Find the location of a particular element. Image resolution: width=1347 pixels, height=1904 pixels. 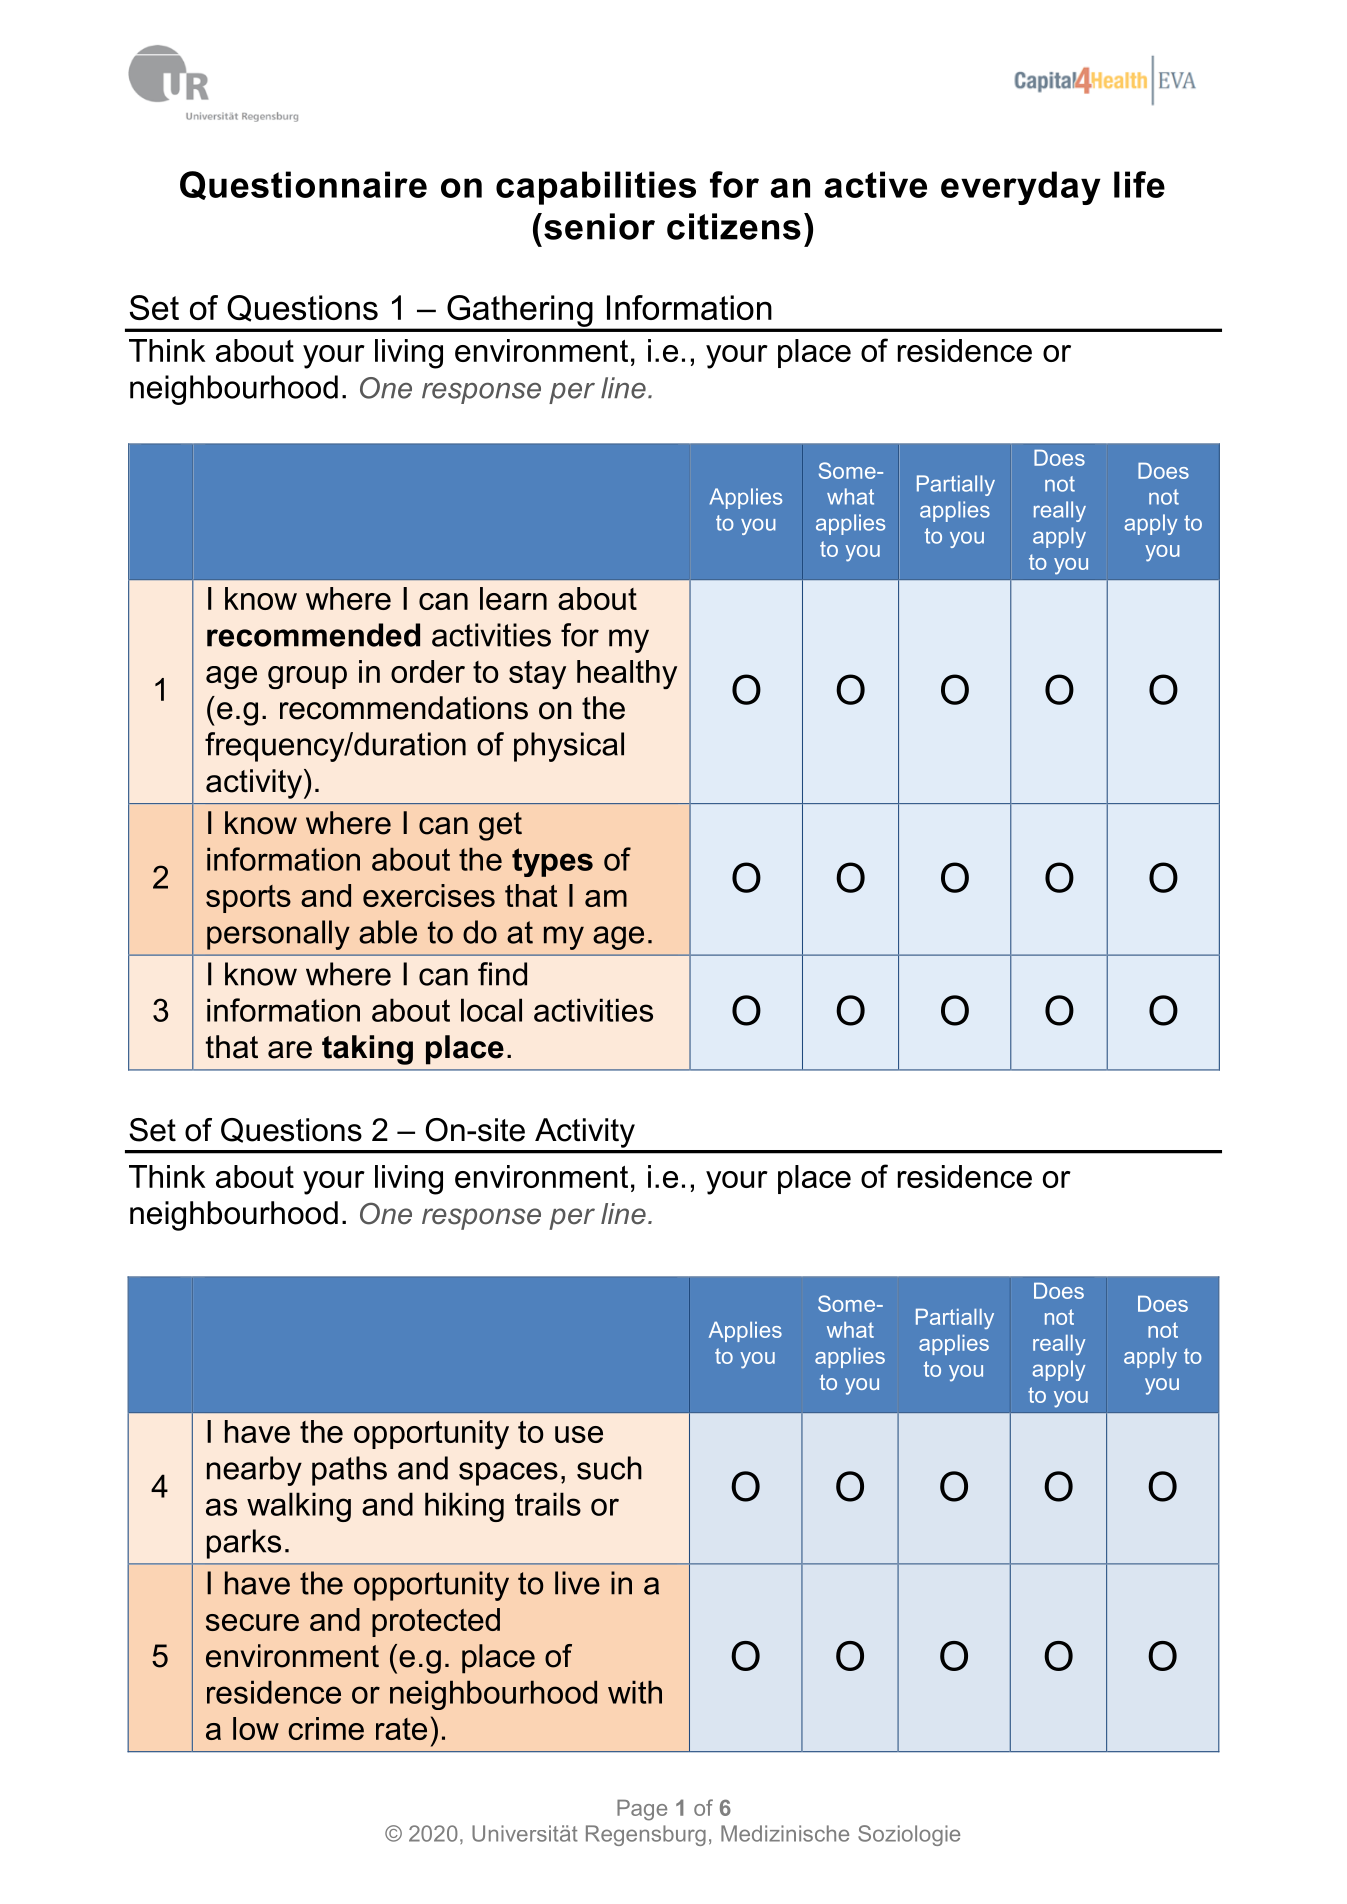

types is located at coordinates (552, 862).
